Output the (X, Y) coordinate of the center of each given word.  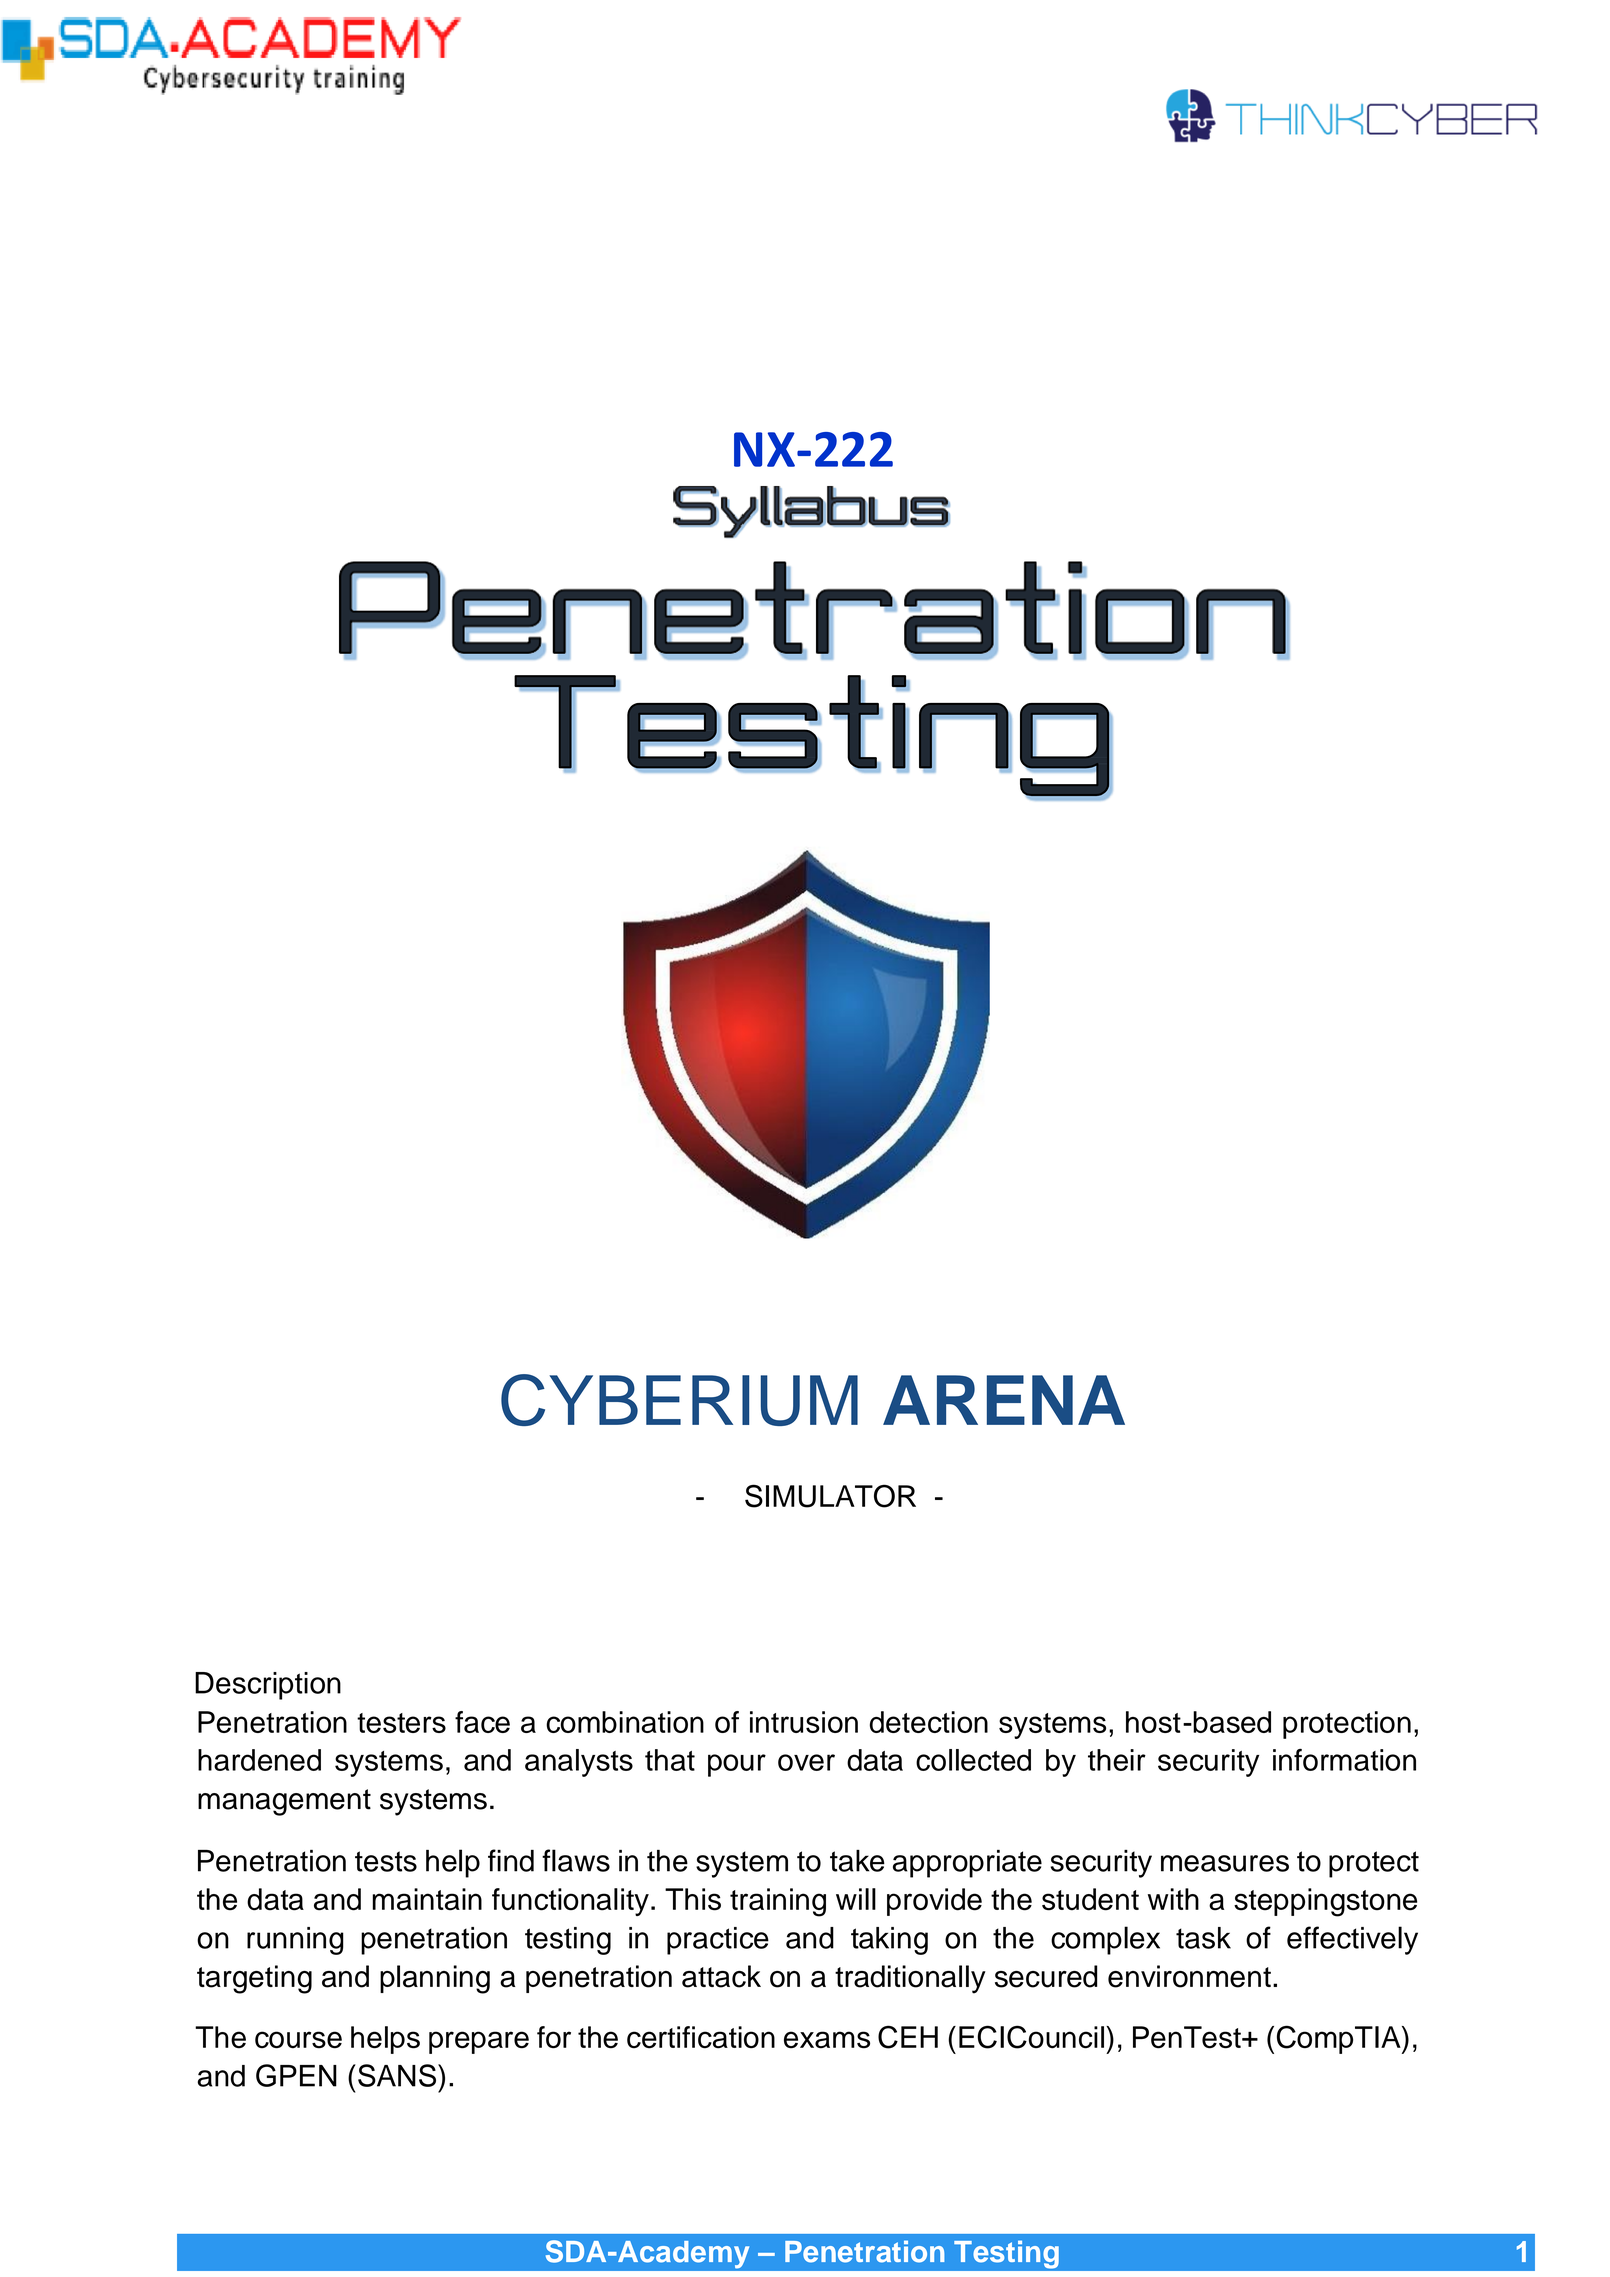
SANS (398, 2075)
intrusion (804, 1722)
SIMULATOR (830, 1496)
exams (827, 2040)
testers (401, 1723)
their (1117, 1760)
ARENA (1004, 1400)
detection (929, 1722)
